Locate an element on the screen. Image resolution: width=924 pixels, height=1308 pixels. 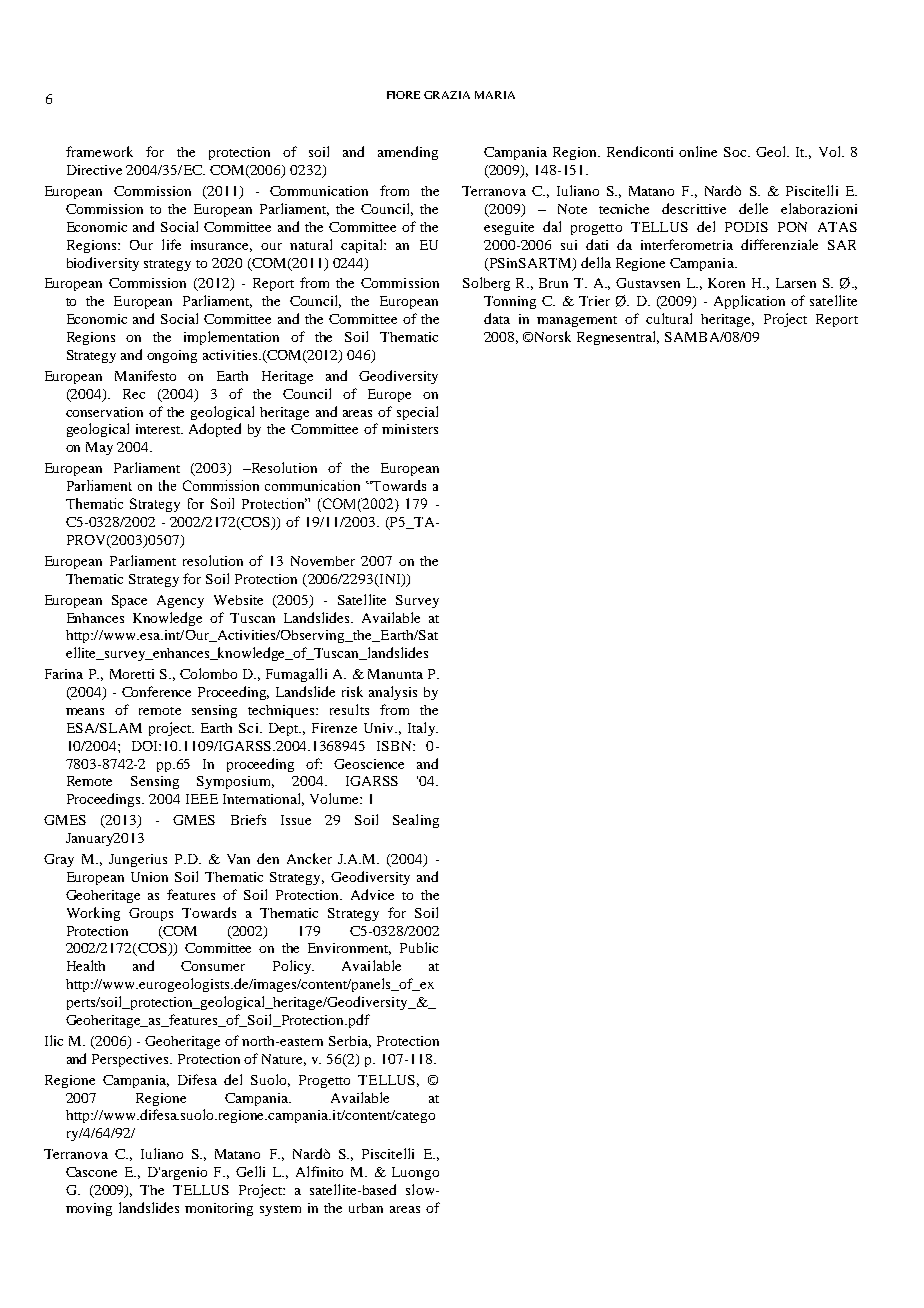
framework is located at coordinates (99, 151).
